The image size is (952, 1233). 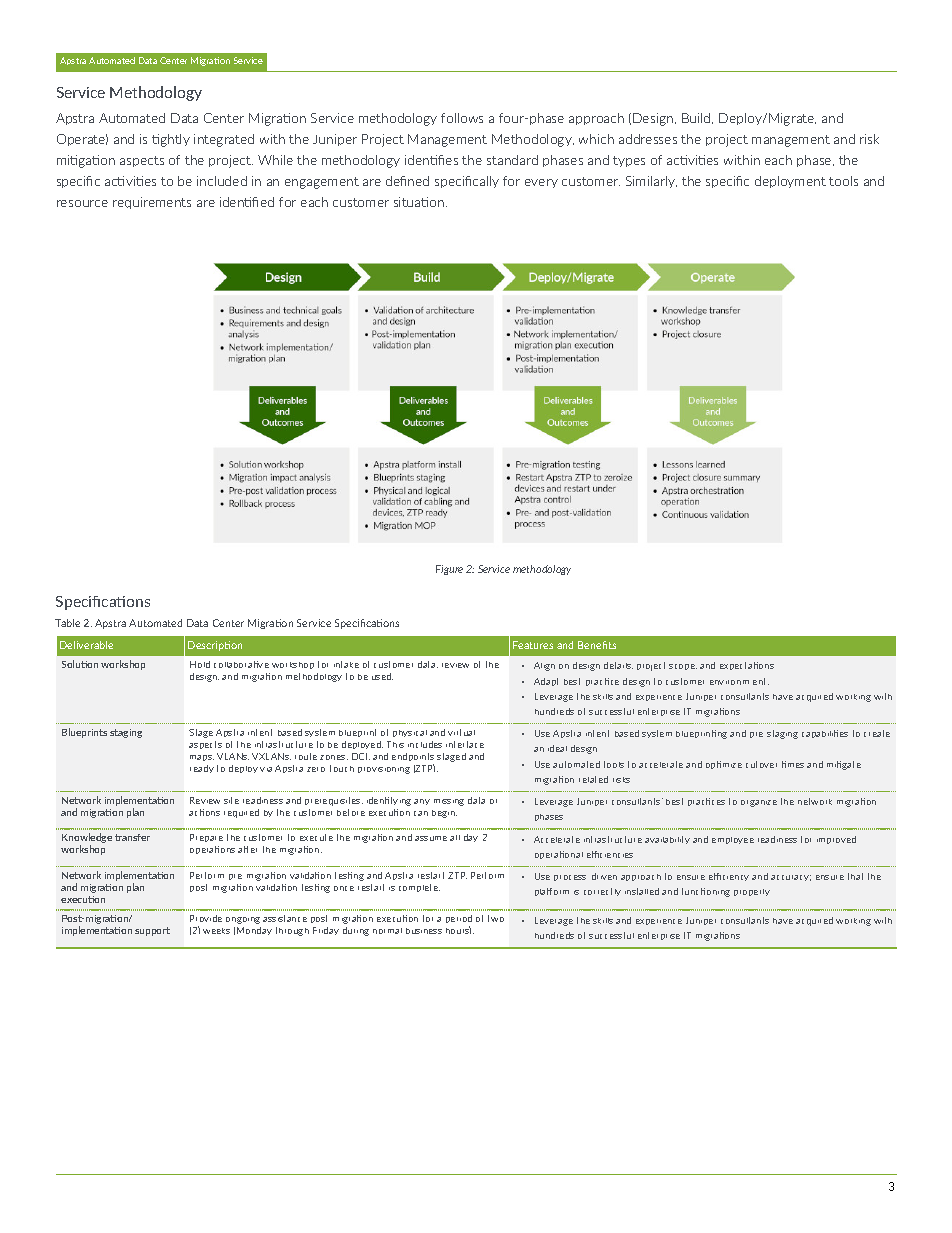 I want to click on period, so click(x=459, y=921).
